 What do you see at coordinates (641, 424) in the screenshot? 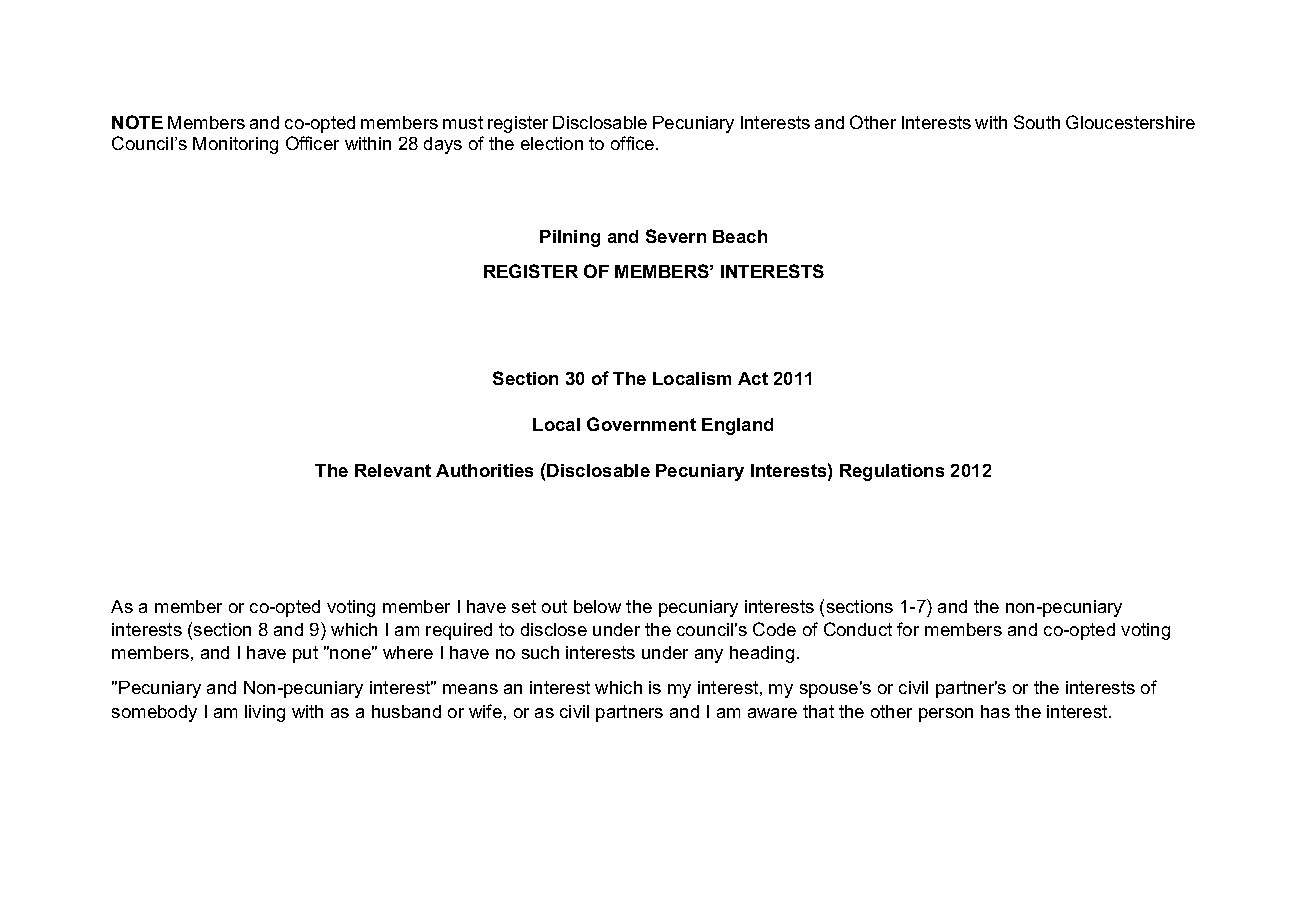
I see `Government` at bounding box center [641, 424].
